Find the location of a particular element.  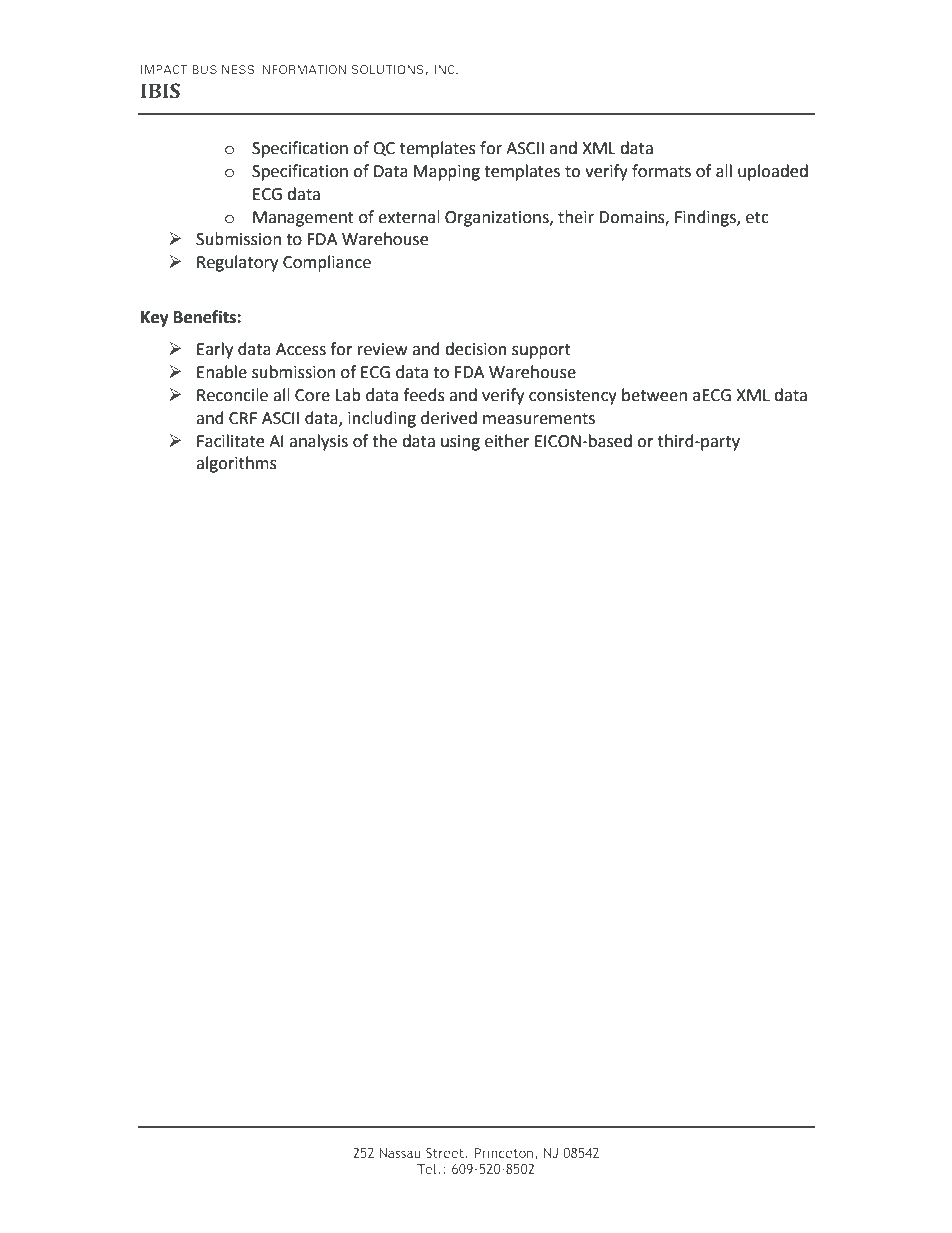

between is located at coordinates (654, 395).
